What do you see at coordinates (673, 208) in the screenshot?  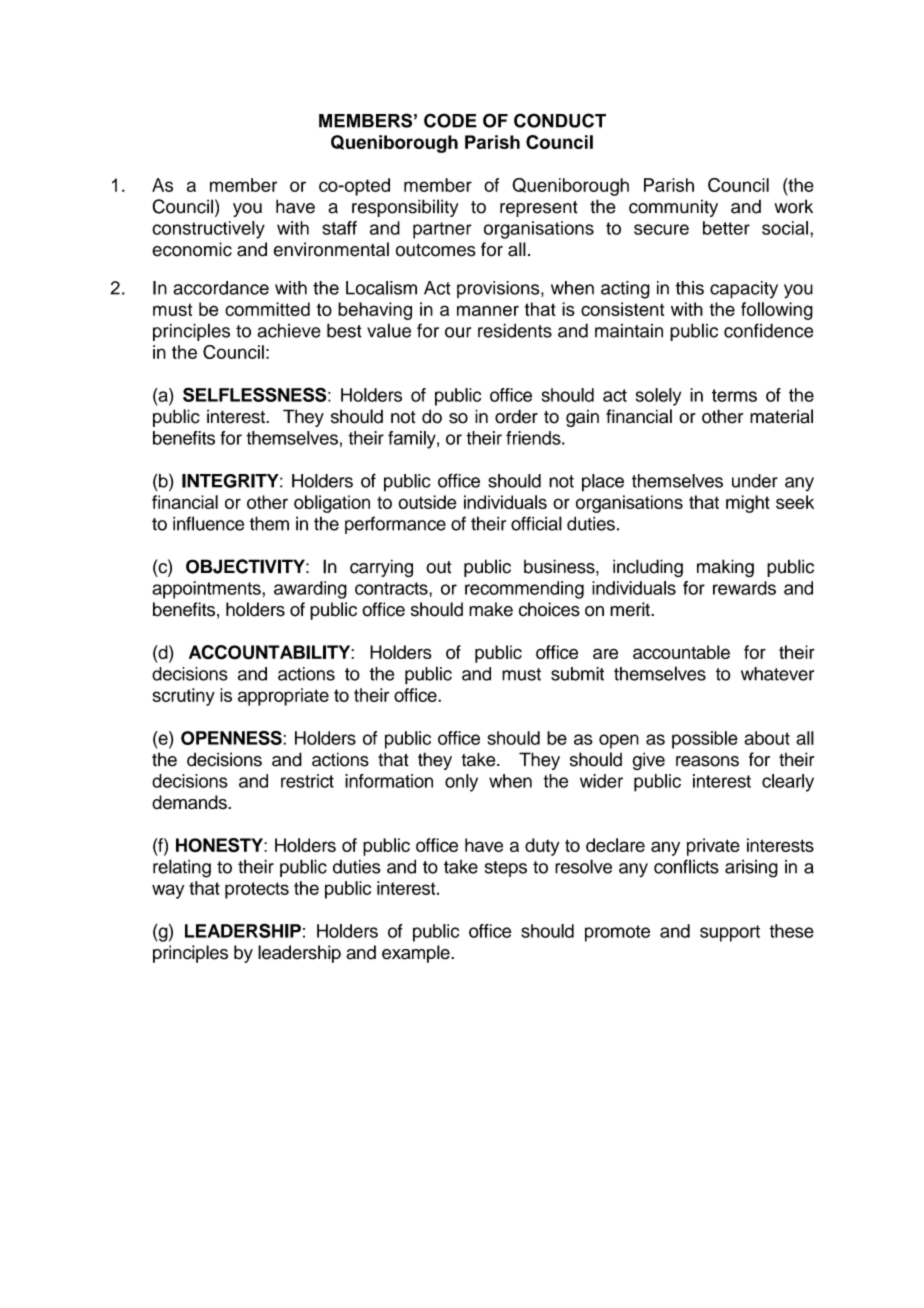 I see `community` at bounding box center [673, 208].
